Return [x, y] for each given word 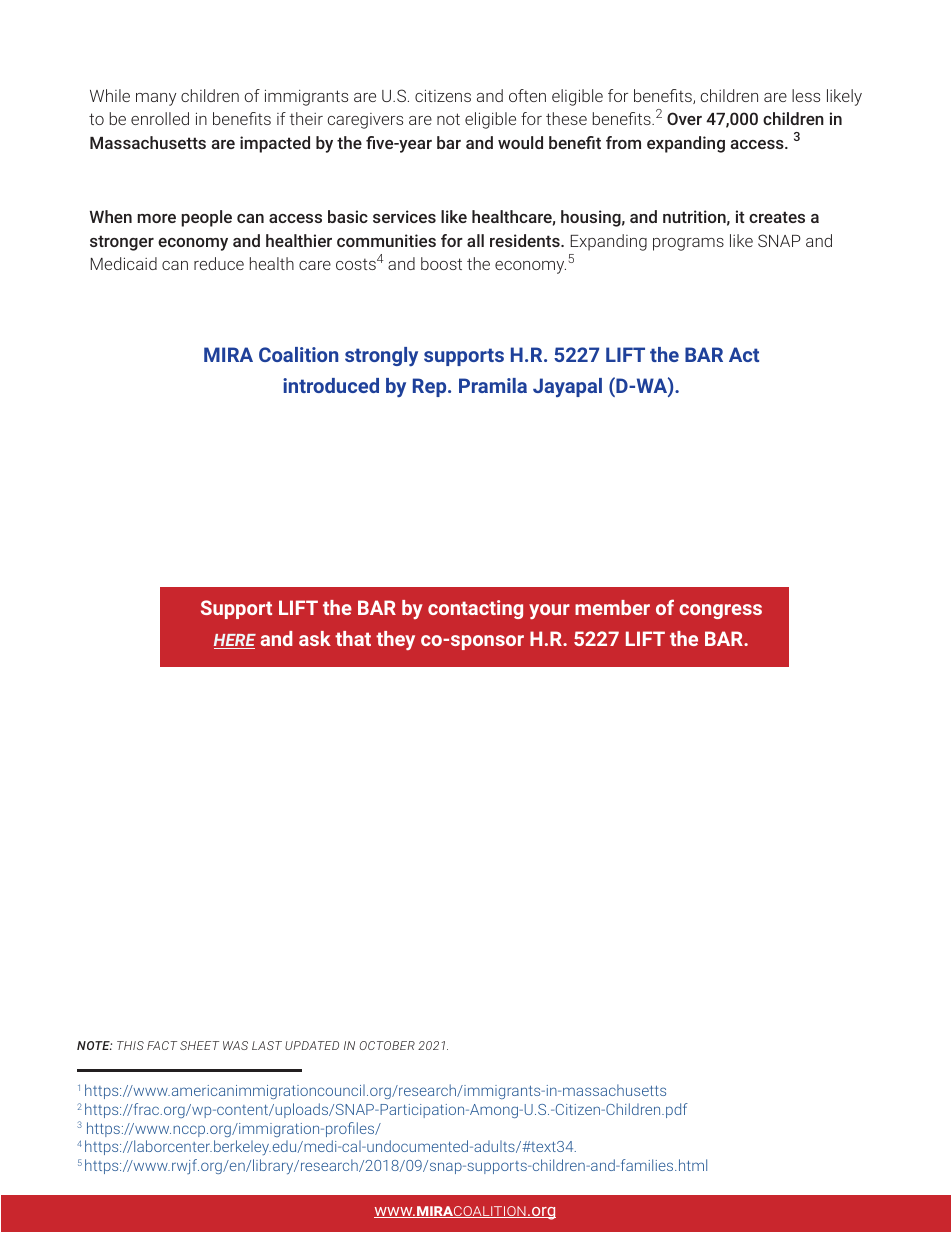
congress [720, 611]
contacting [475, 609]
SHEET [199, 1045]
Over [684, 118]
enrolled [160, 118]
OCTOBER [387, 1045]
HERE [235, 641]
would [520, 142]
